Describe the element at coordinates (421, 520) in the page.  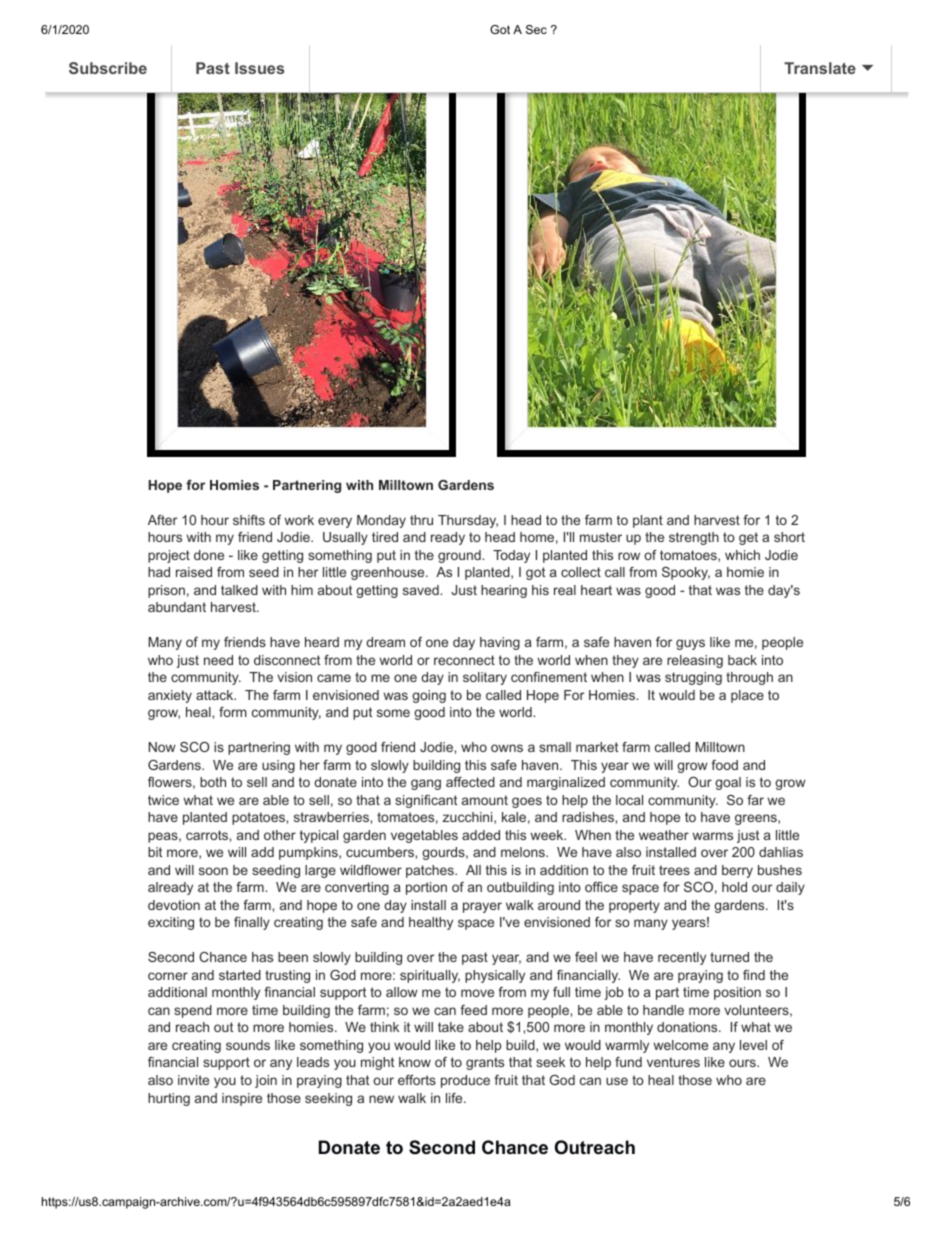
I see `thru` at that location.
